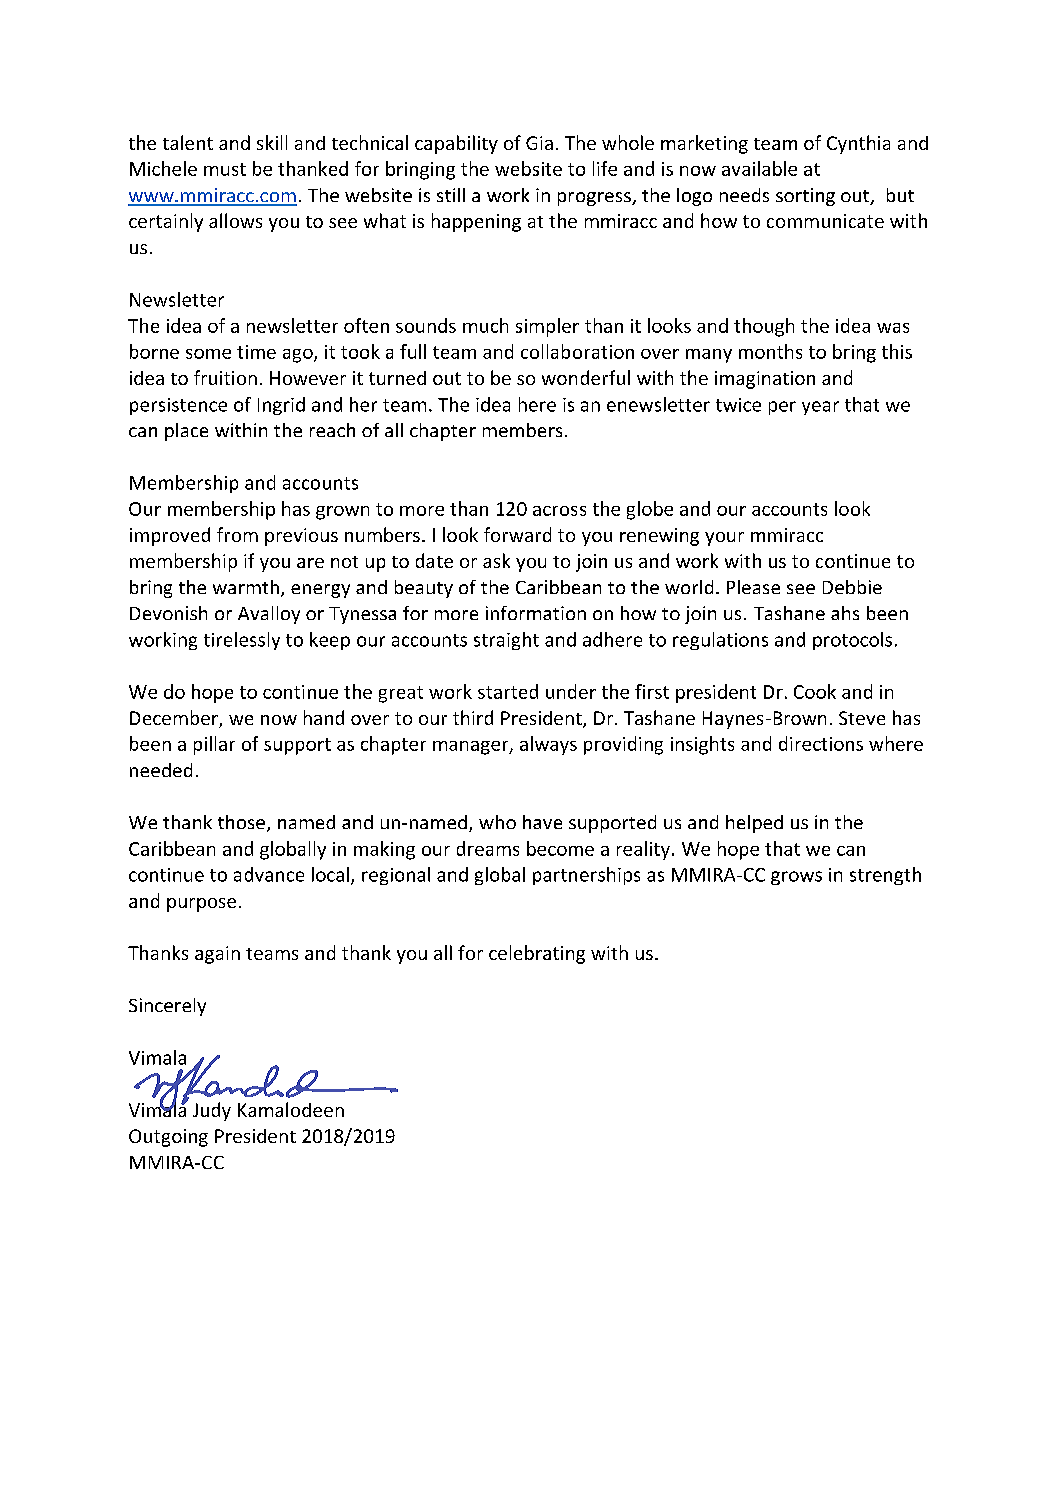 The image size is (1062, 1503). What do you see at coordinates (805, 197) in the screenshot?
I see `sorting` at bounding box center [805, 197].
